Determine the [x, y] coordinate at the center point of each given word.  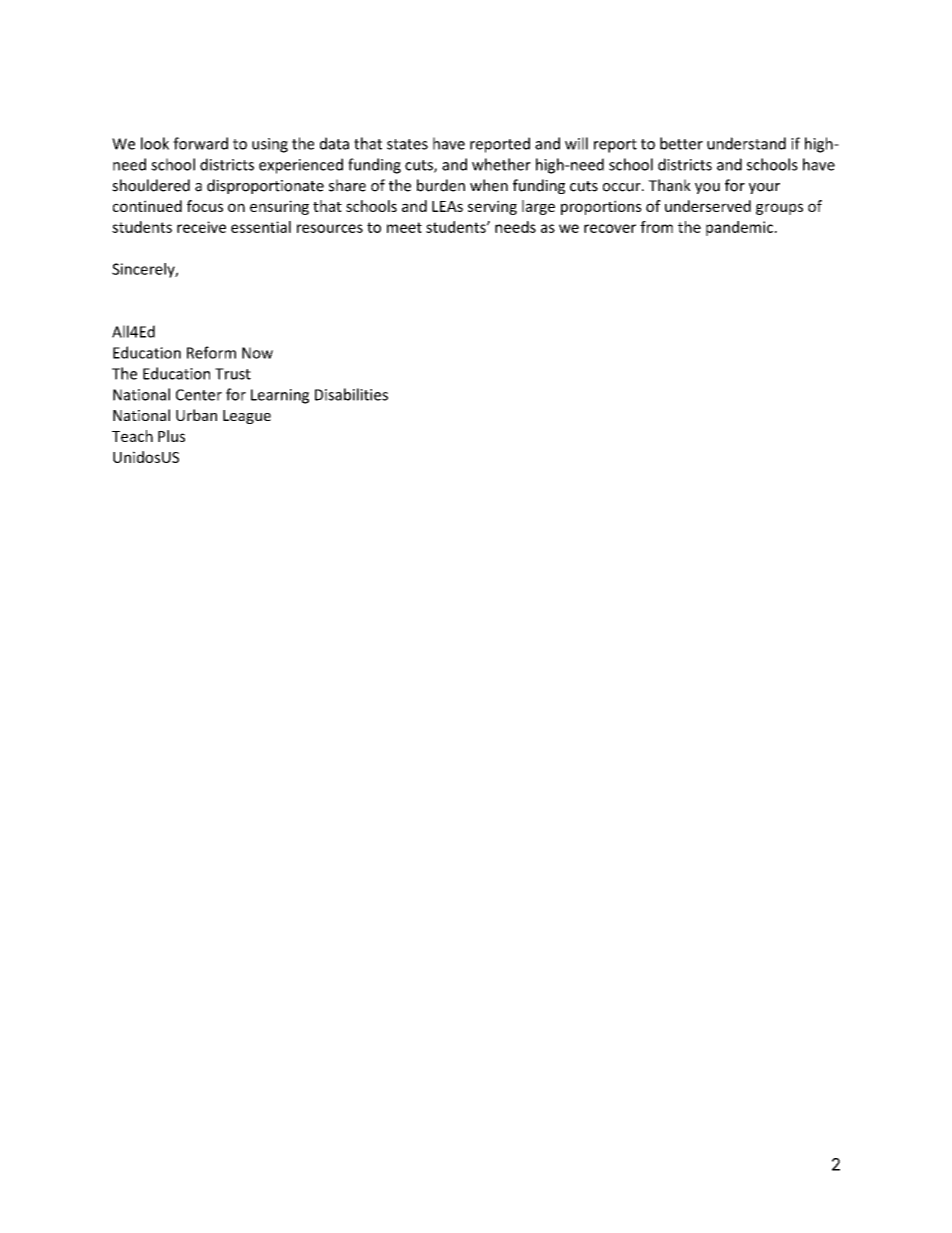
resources [330, 228]
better [681, 143]
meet [404, 227]
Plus [171, 436]
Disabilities [351, 394]
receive [201, 227]
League [247, 417]
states [407, 144]
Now [257, 353]
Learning [280, 396]
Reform [211, 352]
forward [200, 143]
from [656, 227]
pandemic [739, 228]
